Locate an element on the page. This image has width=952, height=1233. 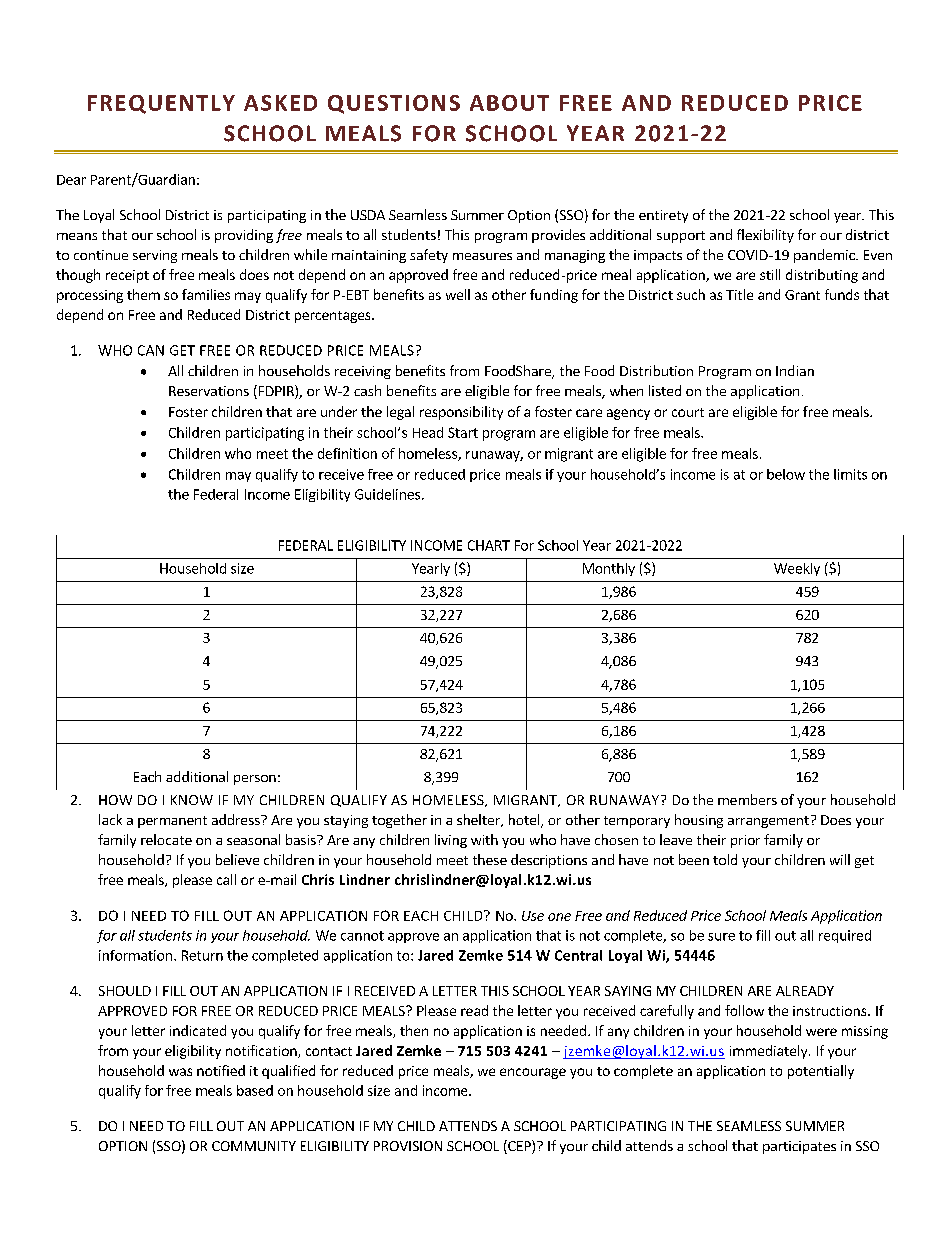
was is located at coordinates (180, 1072).
